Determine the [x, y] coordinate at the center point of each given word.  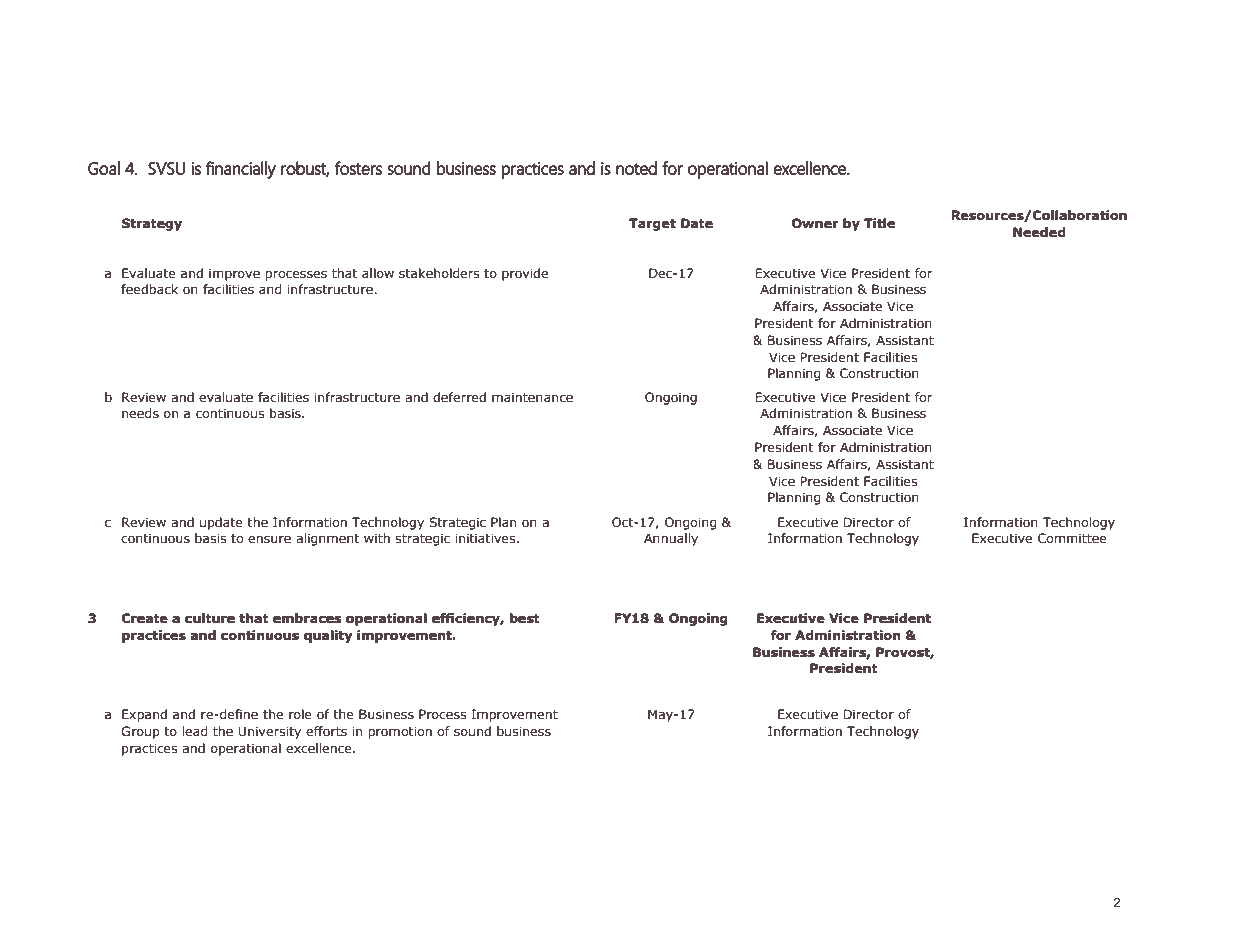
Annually [671, 539]
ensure [269, 540]
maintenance [532, 397]
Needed [1039, 232]
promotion [400, 732]
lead [195, 731]
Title [879, 223]
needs [140, 413]
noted [636, 168]
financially [241, 170]
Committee [1072, 538]
